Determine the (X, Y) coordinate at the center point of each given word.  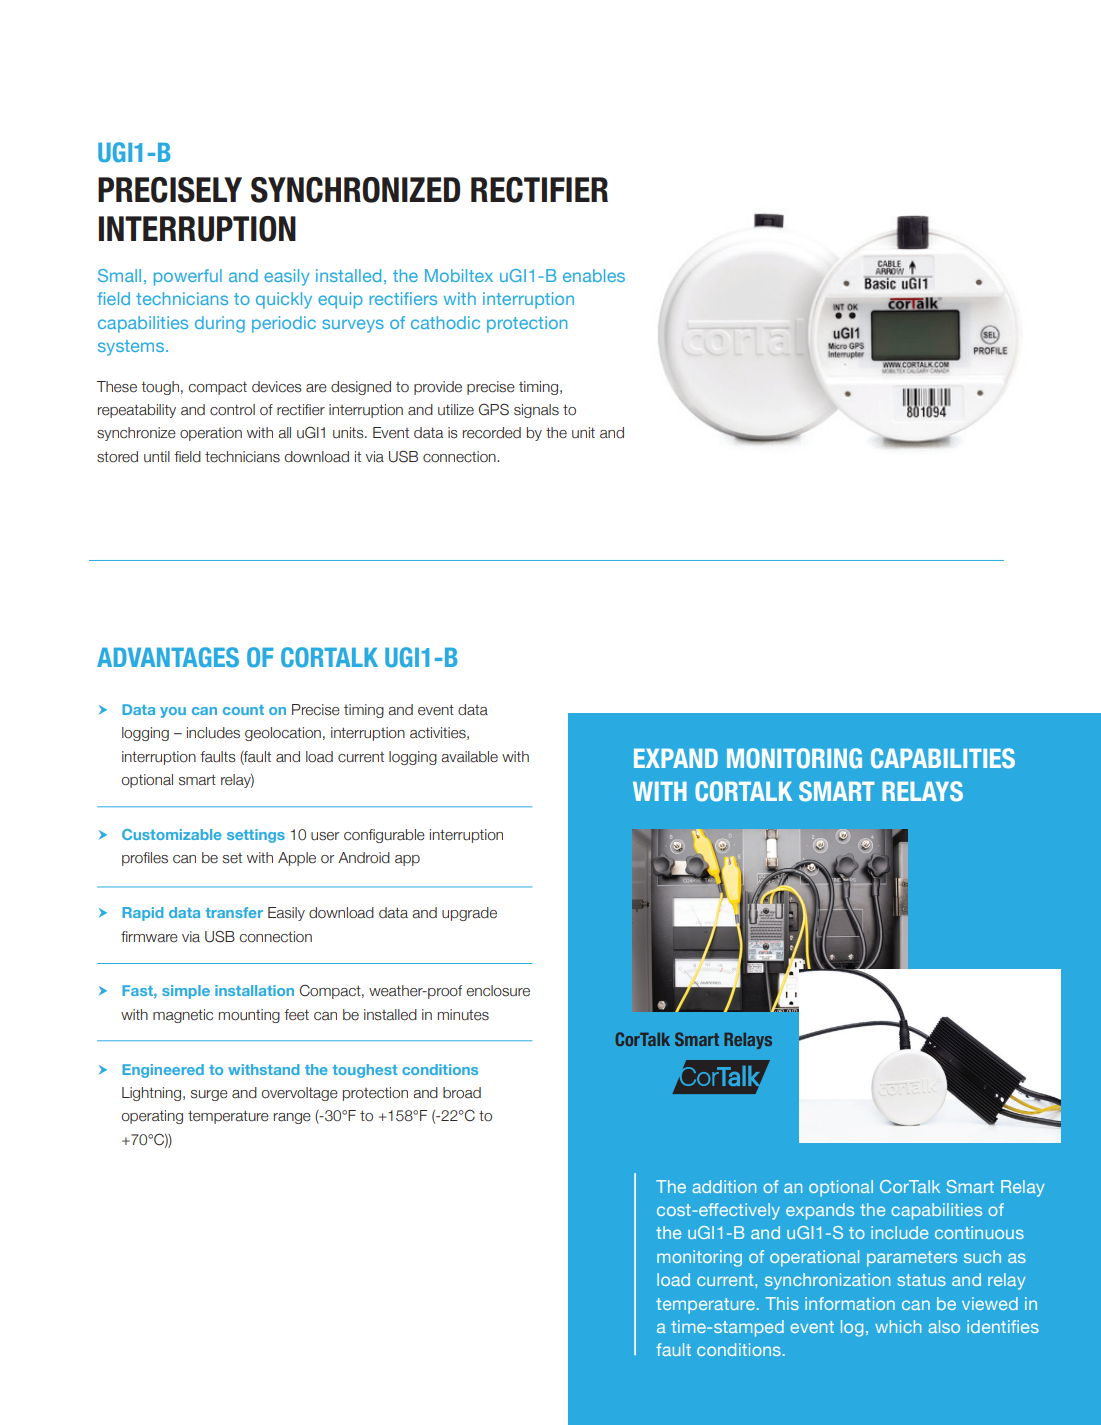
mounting (249, 1016)
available (469, 757)
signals (536, 411)
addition (724, 1186)
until (157, 456)
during (220, 324)
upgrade (469, 914)
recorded (492, 433)
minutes (463, 1015)
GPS (494, 409)
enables (594, 275)
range (292, 1118)
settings (256, 836)
